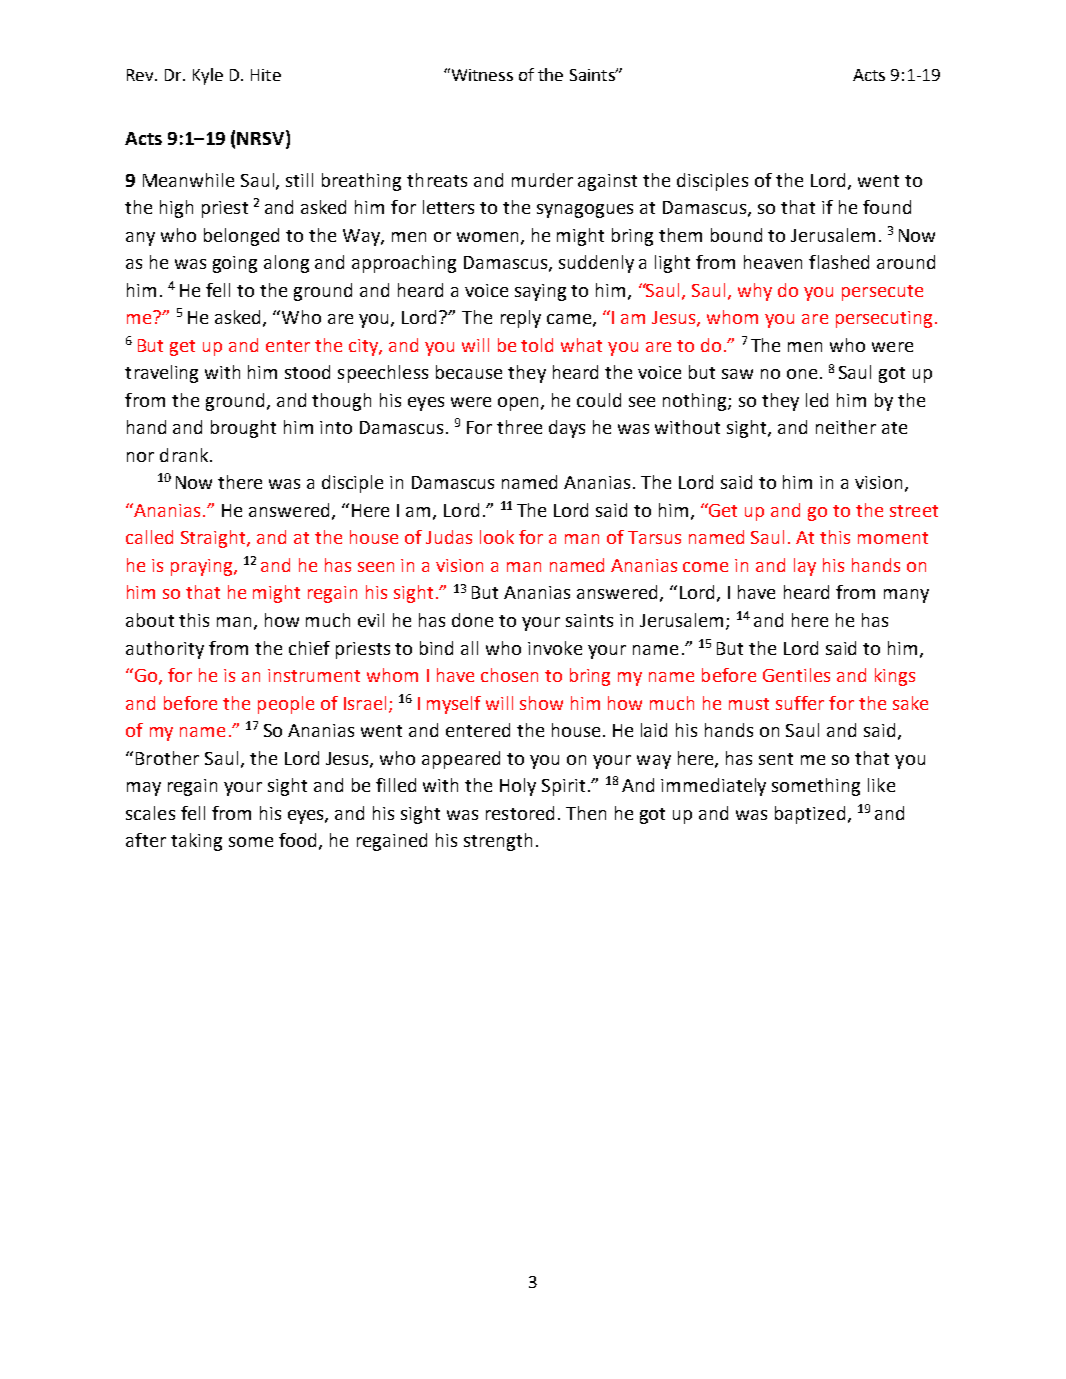 The height and width of the image is (1379, 1066). What do you see at coordinates (196, 842) in the image?
I see `taking` at bounding box center [196, 842].
